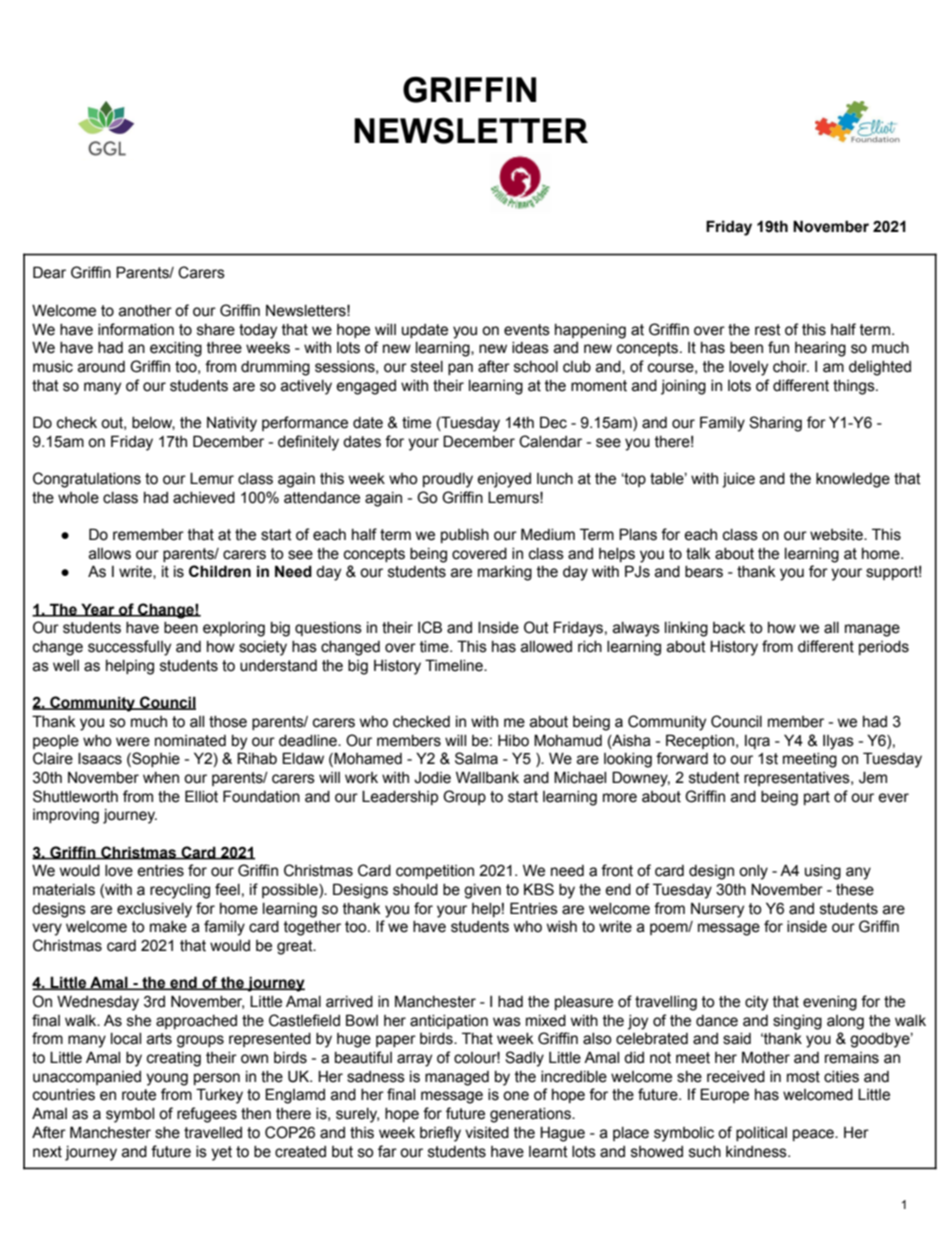 This screenshot has height=1233, width=952. Describe the element at coordinates (768, 330) in the screenshot. I see `rest` at that location.
